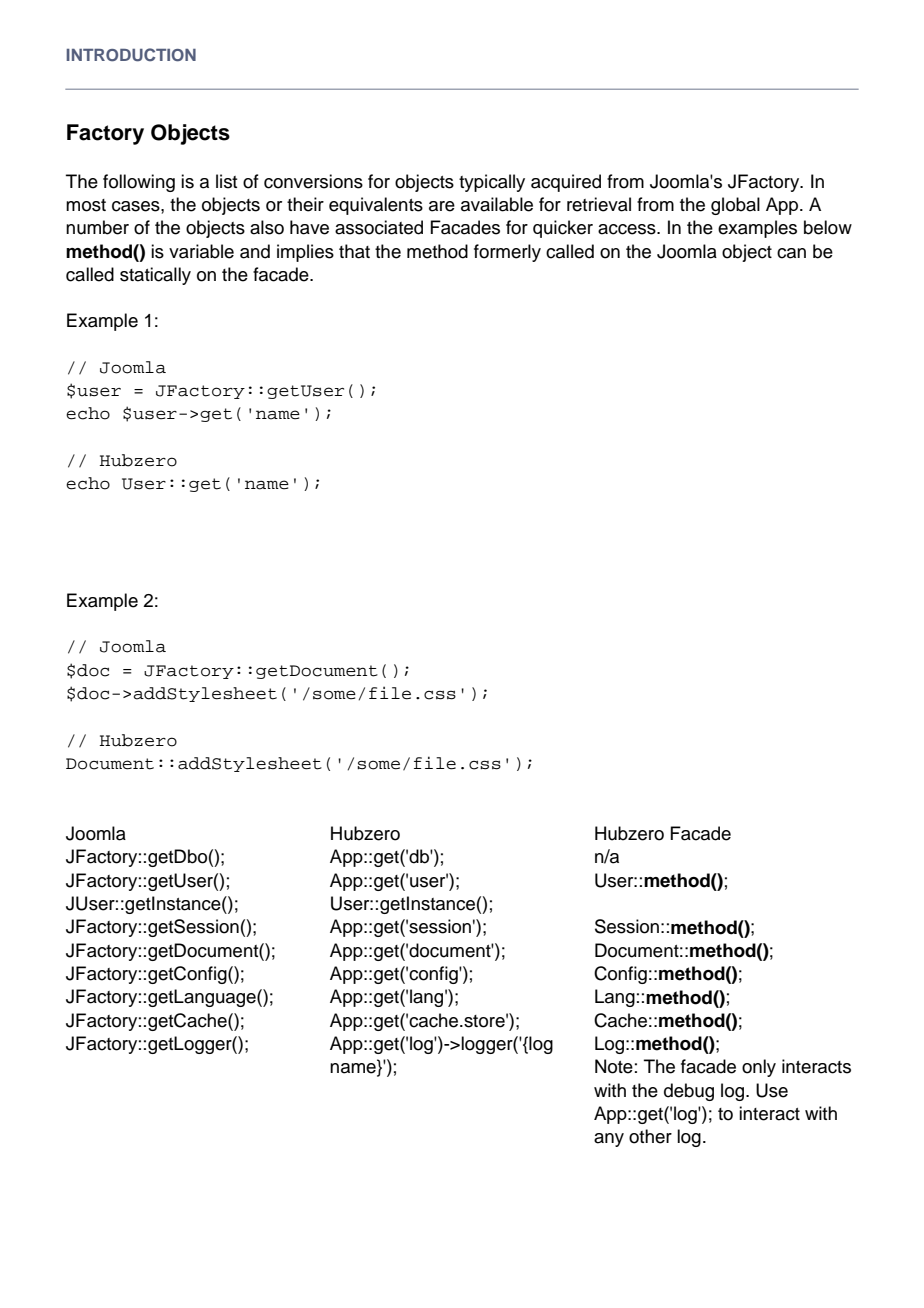 This screenshot has width=924, height=1308. Describe the element at coordinates (689, 1092) in the screenshot. I see `debug` at that location.
